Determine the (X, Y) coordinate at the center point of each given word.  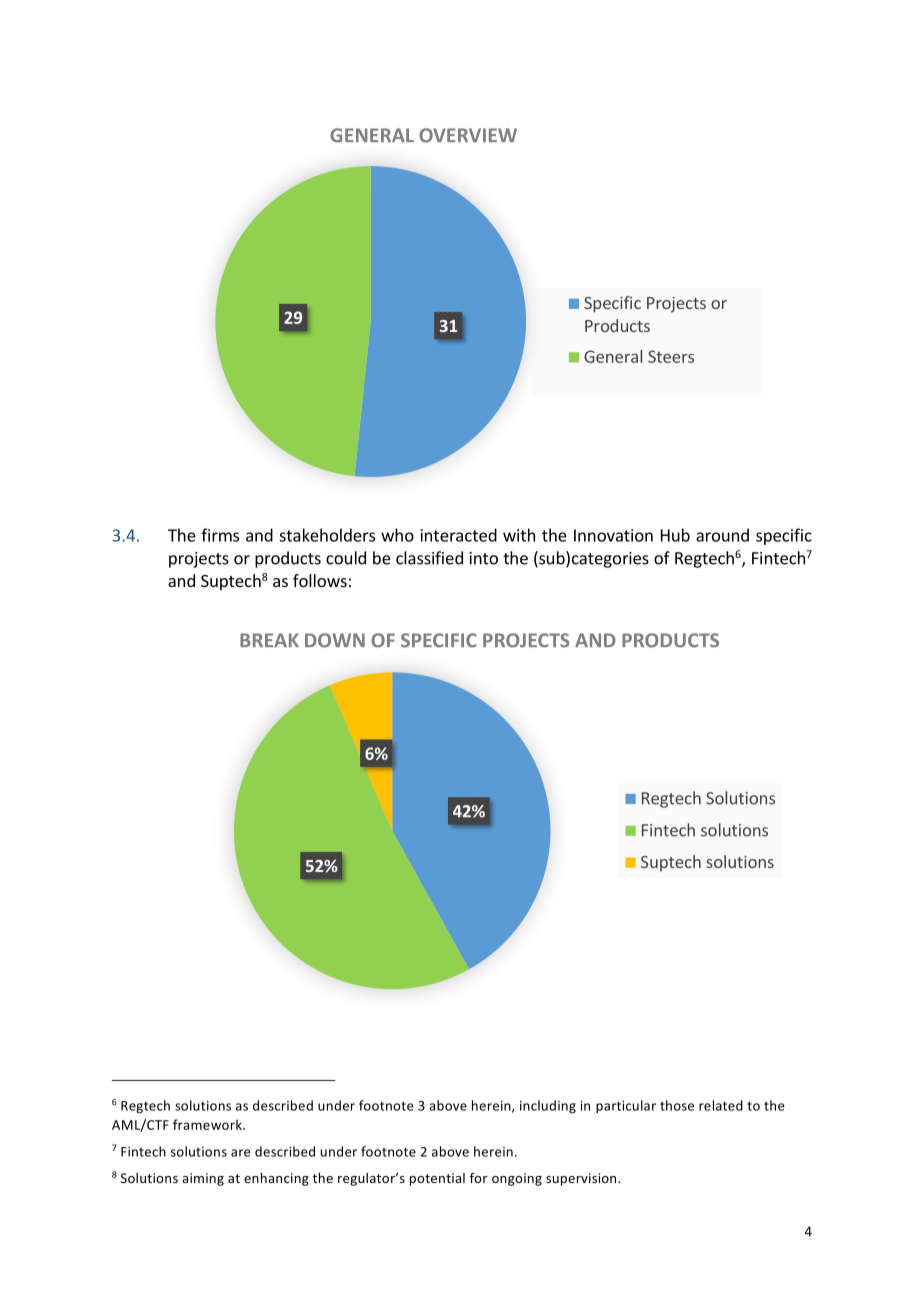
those (677, 1105)
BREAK (269, 640)
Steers (671, 356)
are (241, 1153)
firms (220, 535)
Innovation (613, 535)
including (548, 1106)
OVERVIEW (468, 135)
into (484, 558)
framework (208, 1124)
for (478, 1178)
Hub (675, 535)
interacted (459, 535)
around (722, 535)
